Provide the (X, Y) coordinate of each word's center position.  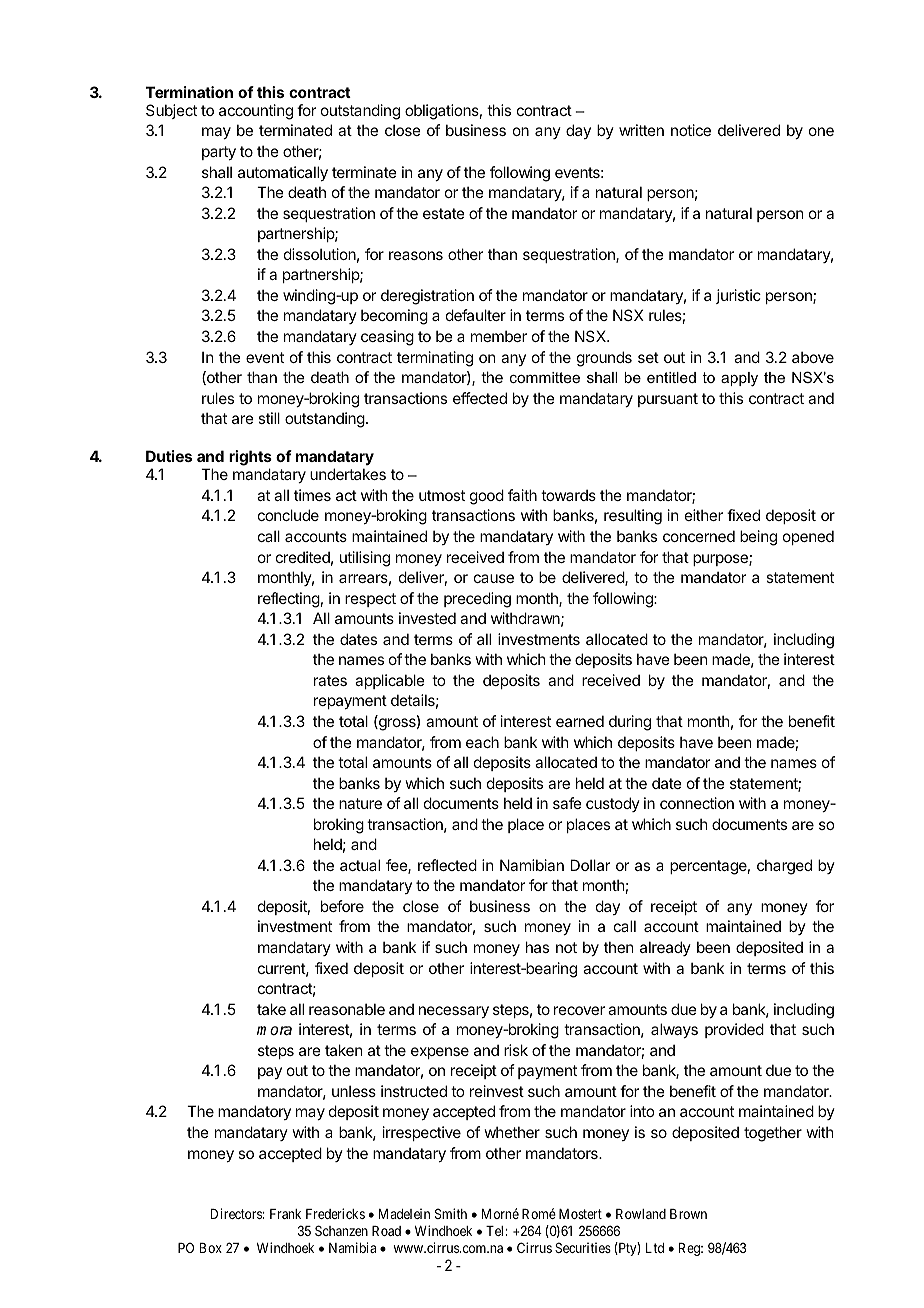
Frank (285, 1214)
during (630, 723)
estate (444, 213)
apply (739, 379)
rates (330, 680)
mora (274, 1030)
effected (480, 398)
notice (691, 130)
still (269, 418)
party (219, 153)
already (665, 948)
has (537, 947)
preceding (477, 600)
